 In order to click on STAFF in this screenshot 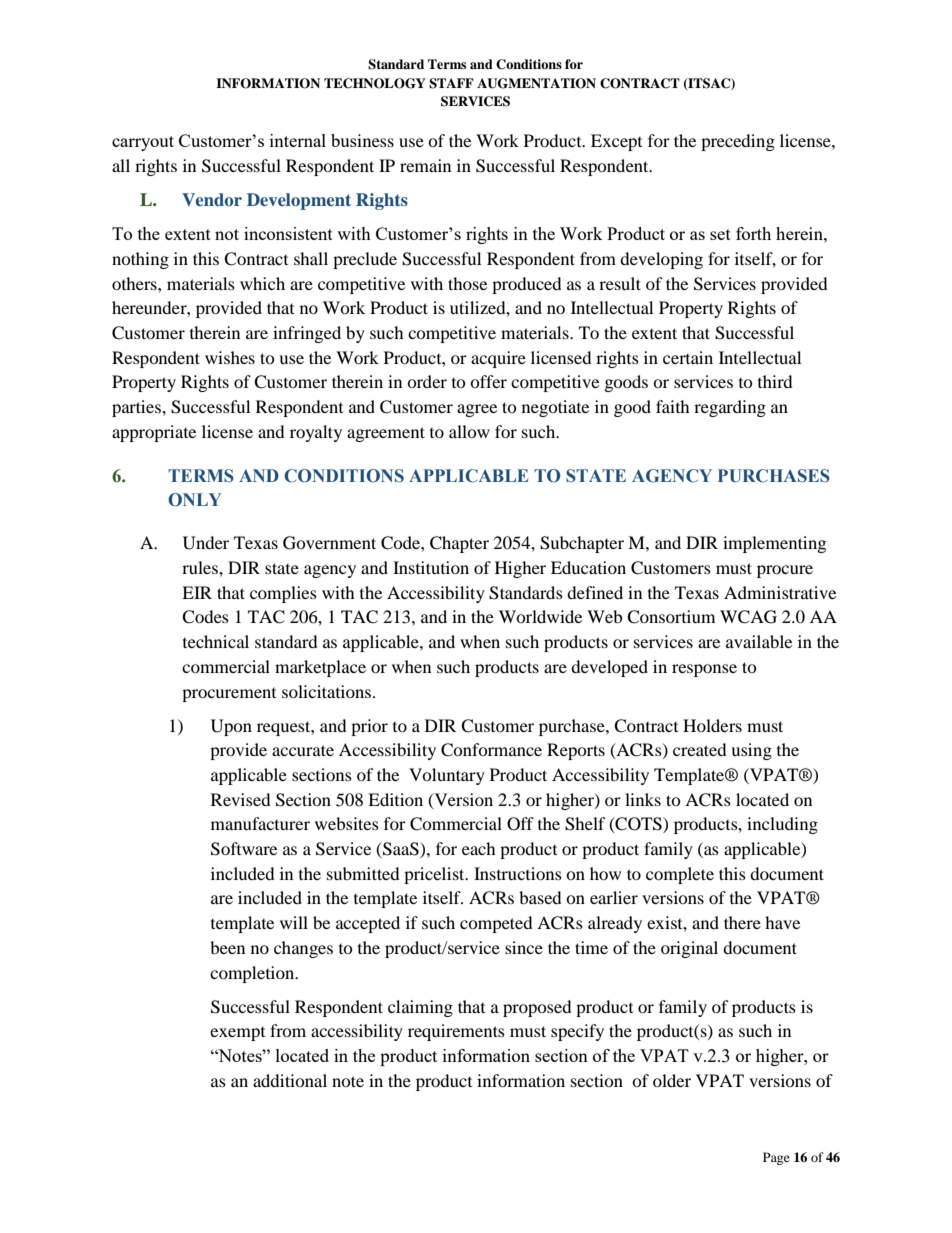, I will do `click(451, 83)`.
